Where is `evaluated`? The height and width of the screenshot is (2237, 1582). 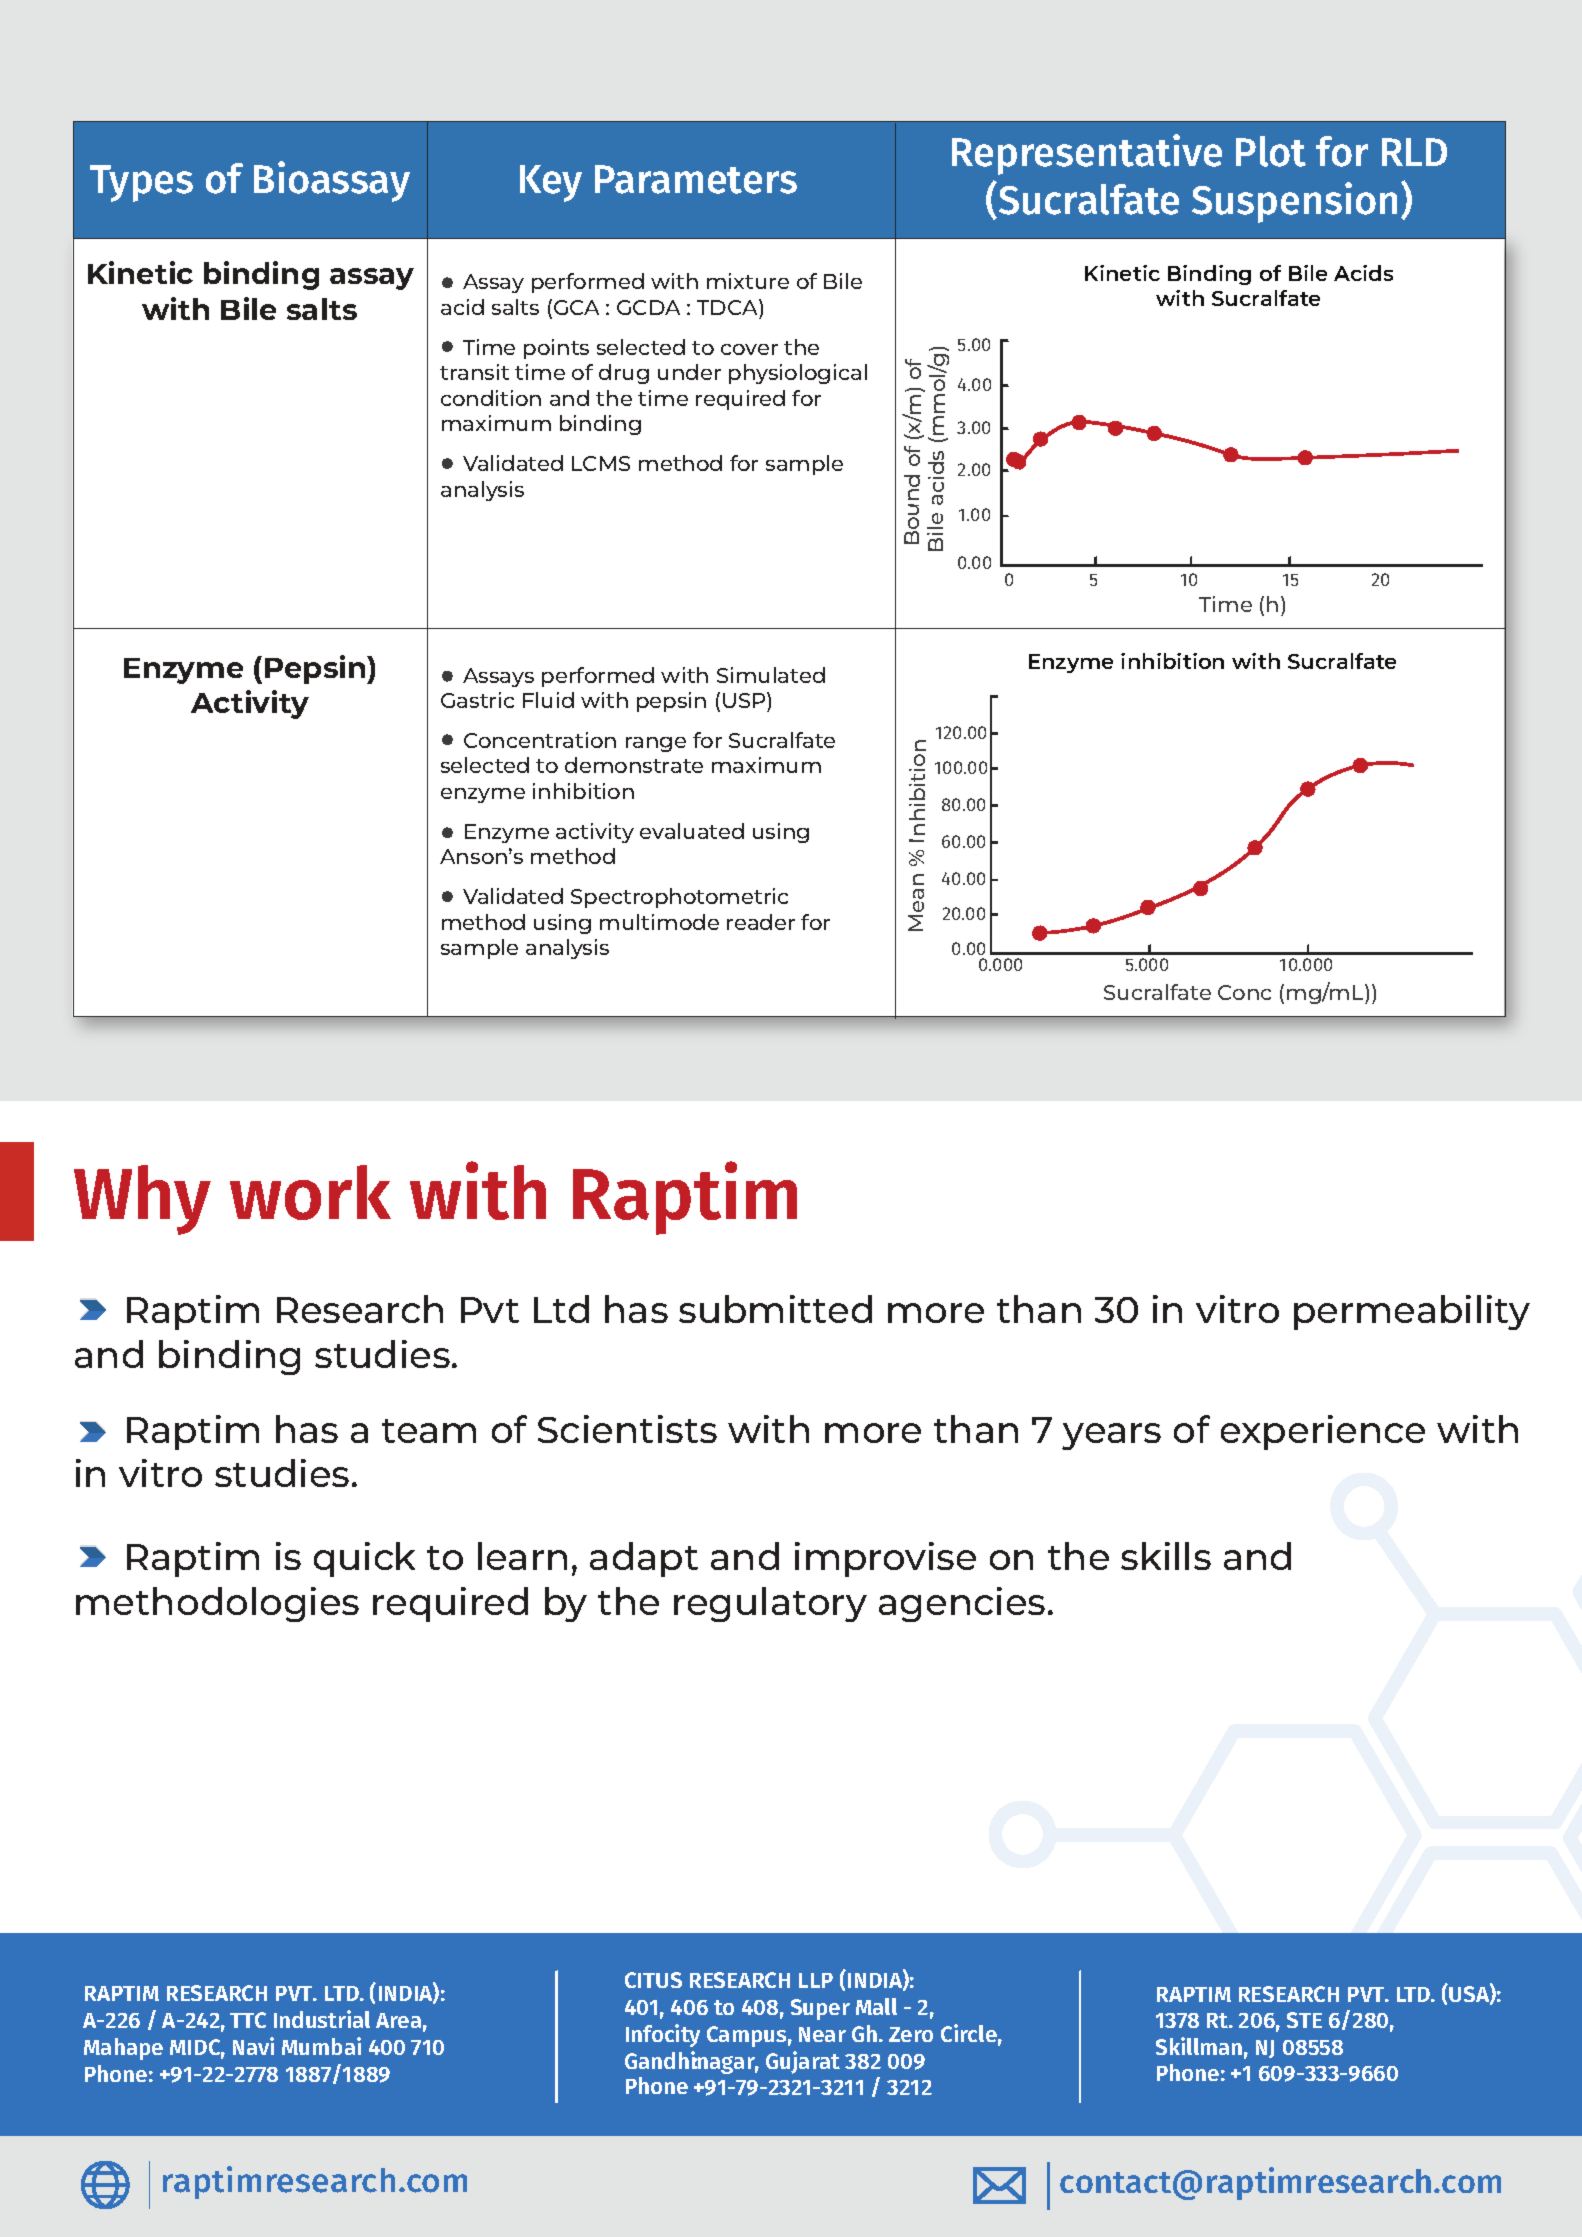
evaluated is located at coordinates (692, 831).
